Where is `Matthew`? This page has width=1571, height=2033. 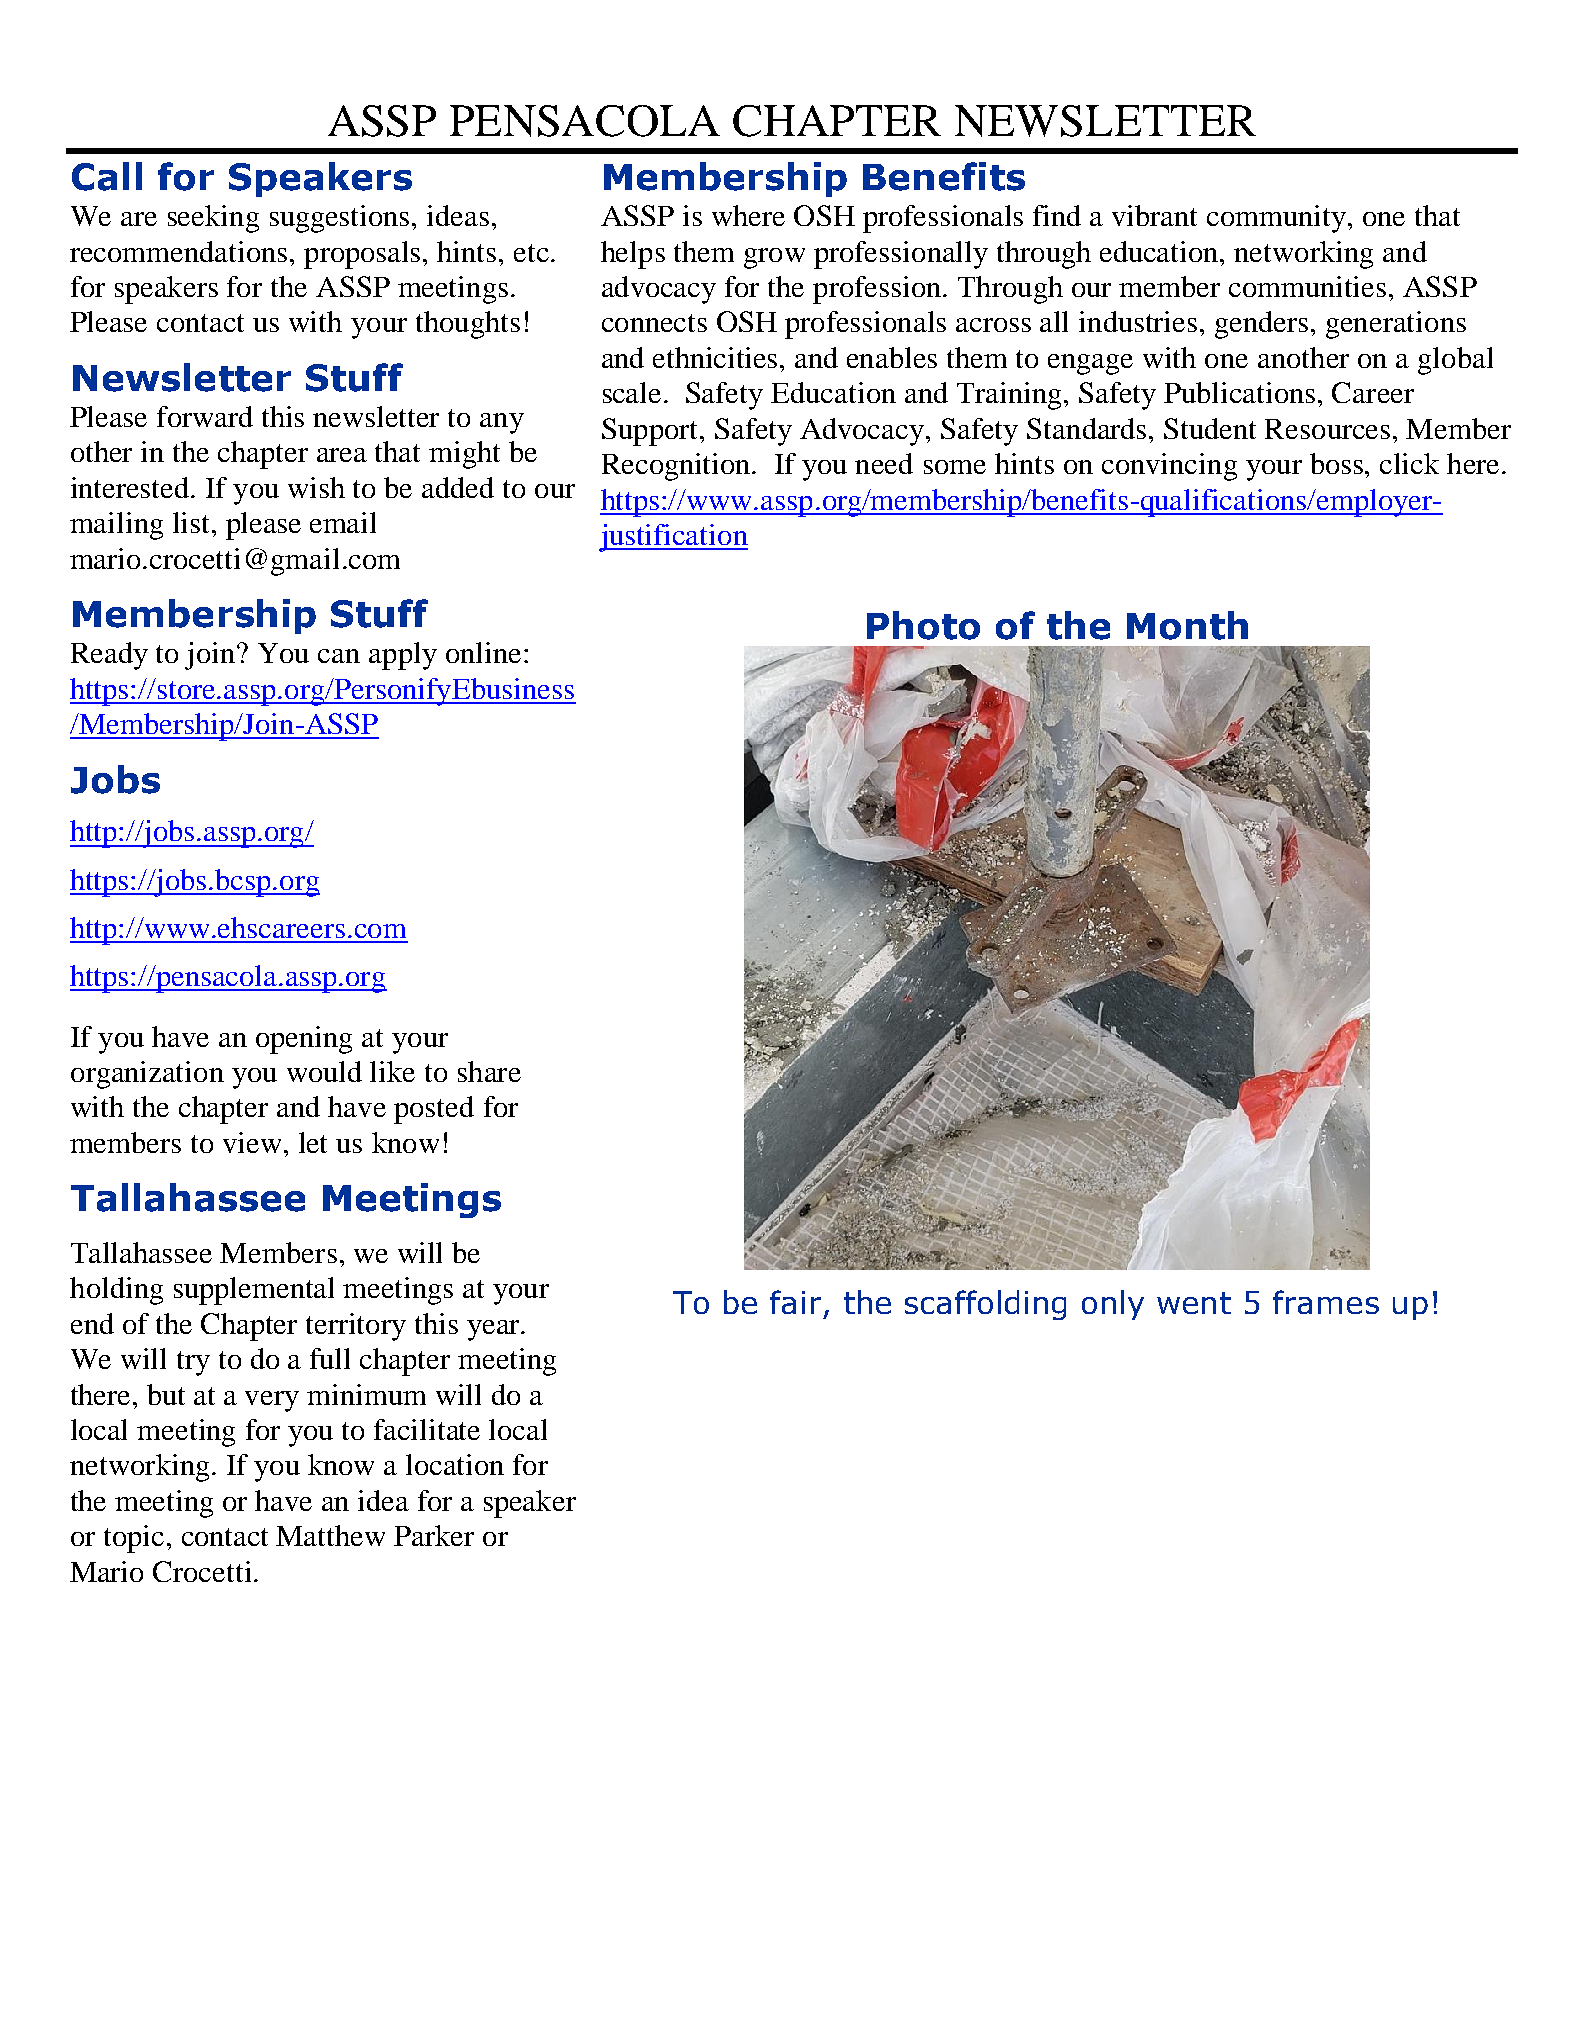 Matthew is located at coordinates (330, 1535).
